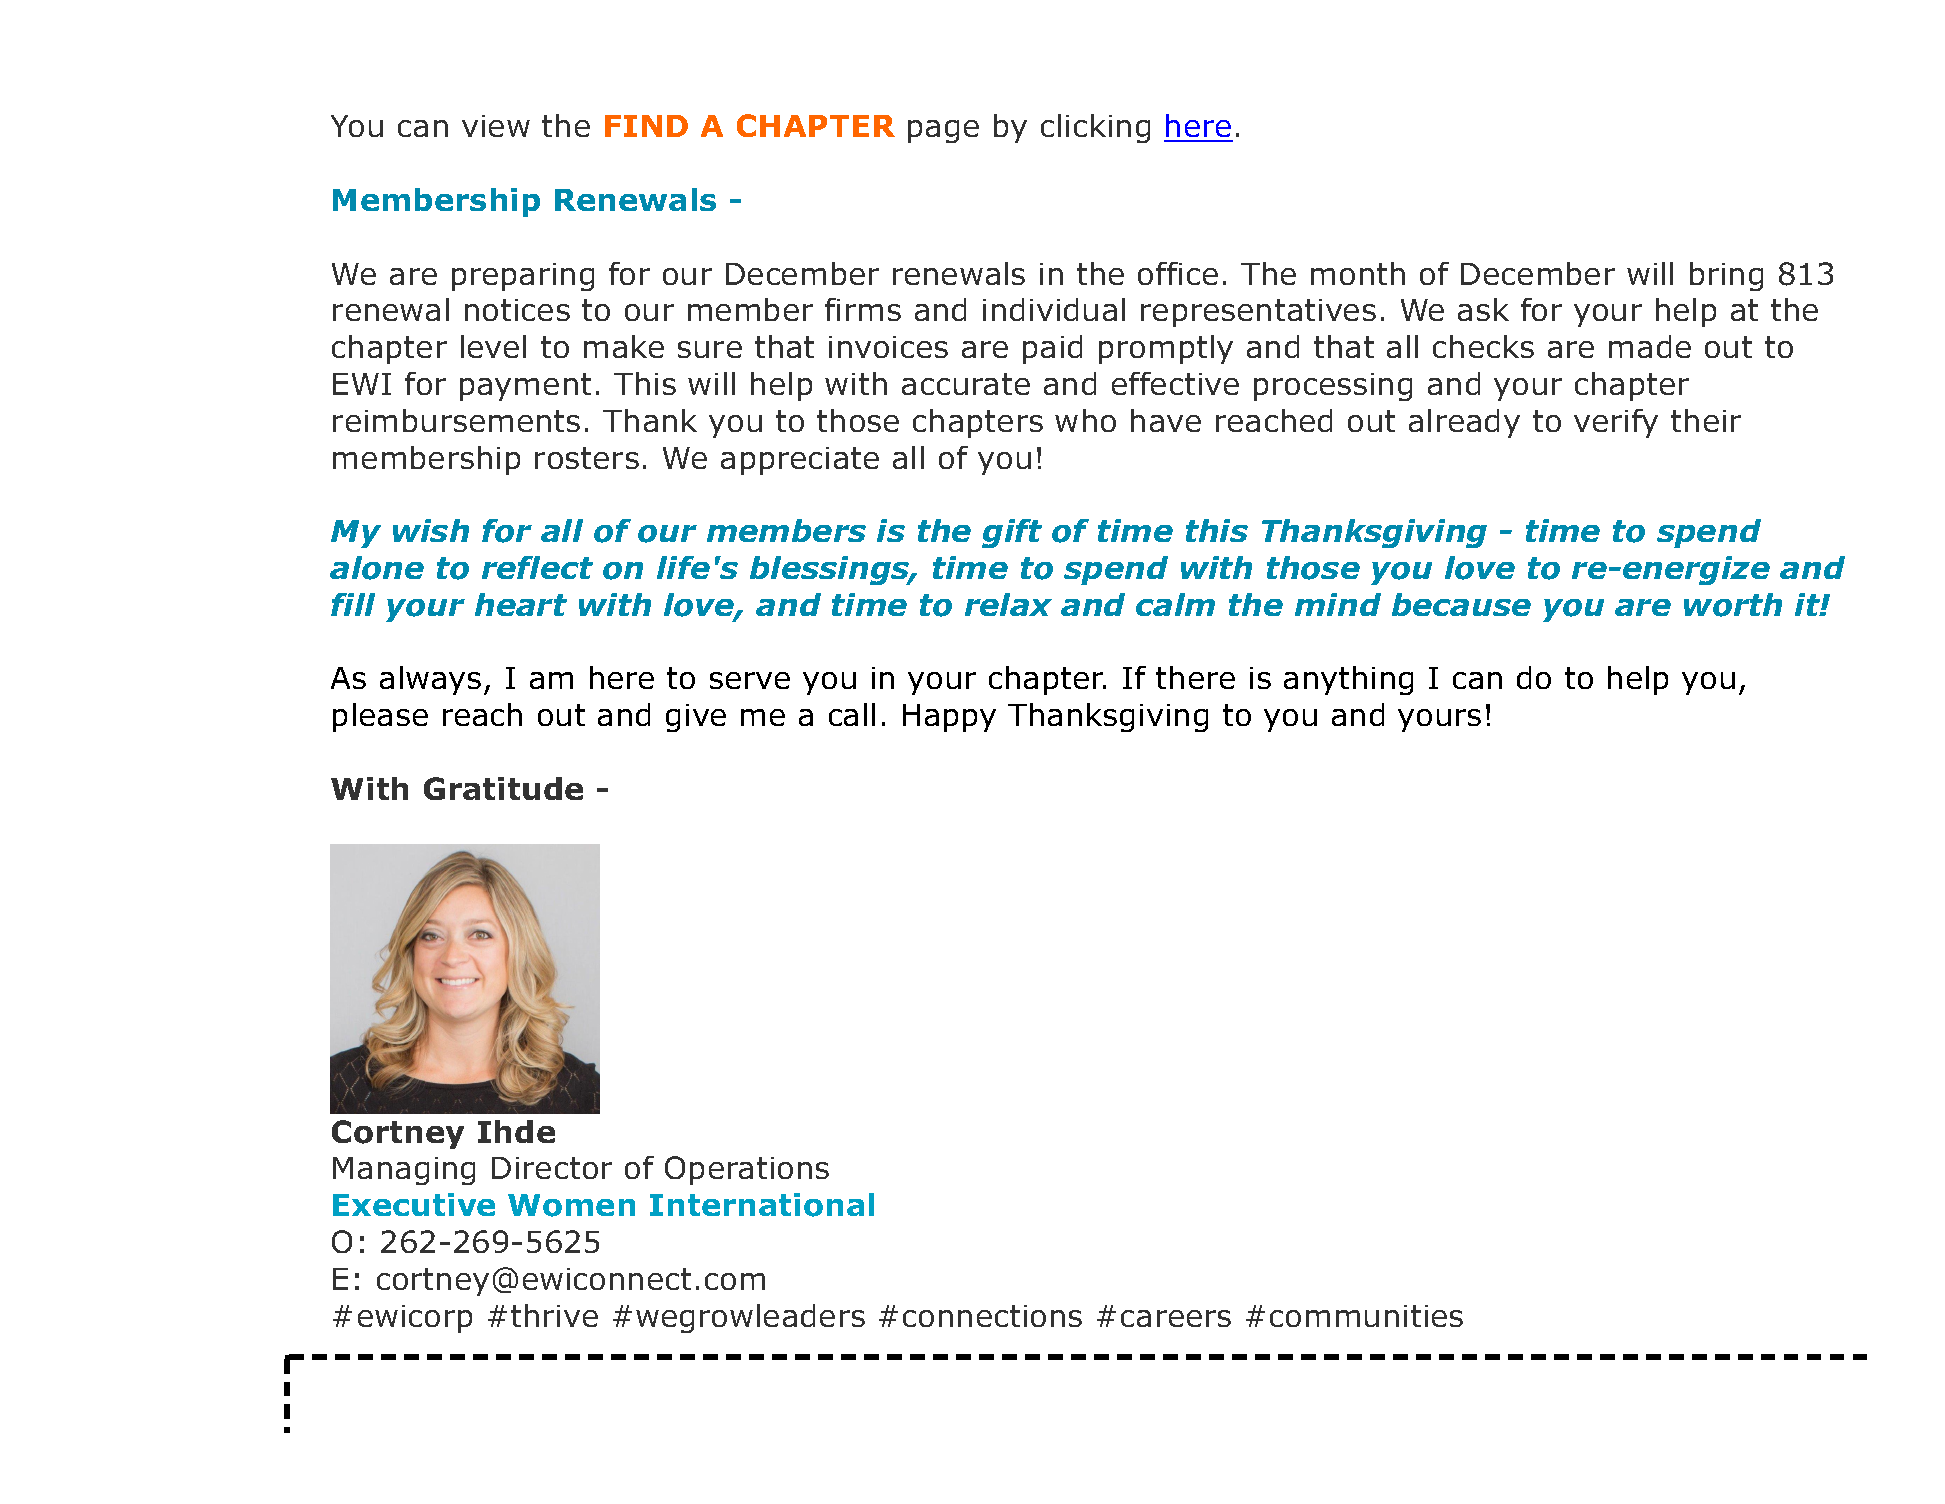  Describe the element at coordinates (430, 680) in the screenshot. I see `always` at that location.
